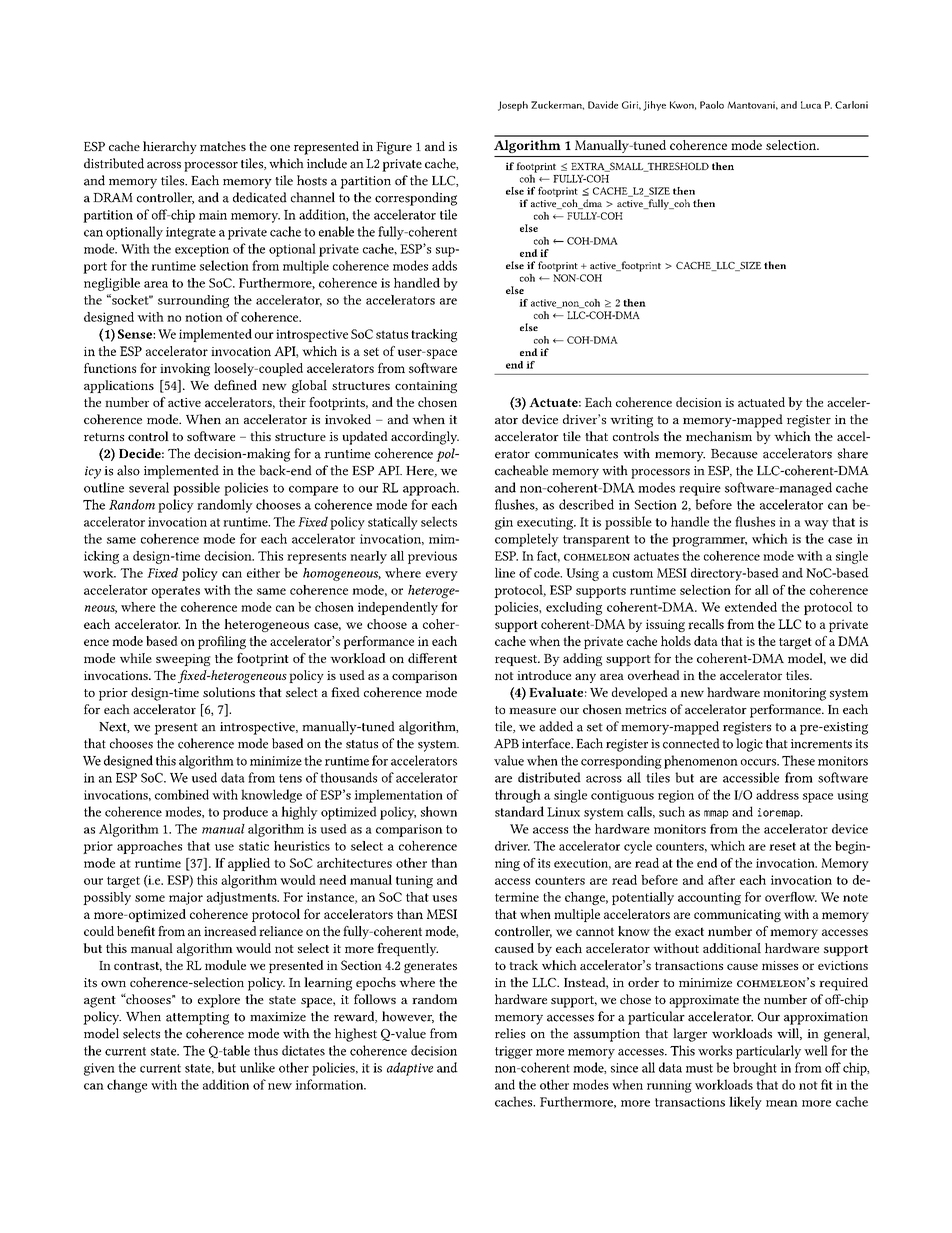 This page has width=952, height=1233. I want to click on reset, so click(782, 846).
